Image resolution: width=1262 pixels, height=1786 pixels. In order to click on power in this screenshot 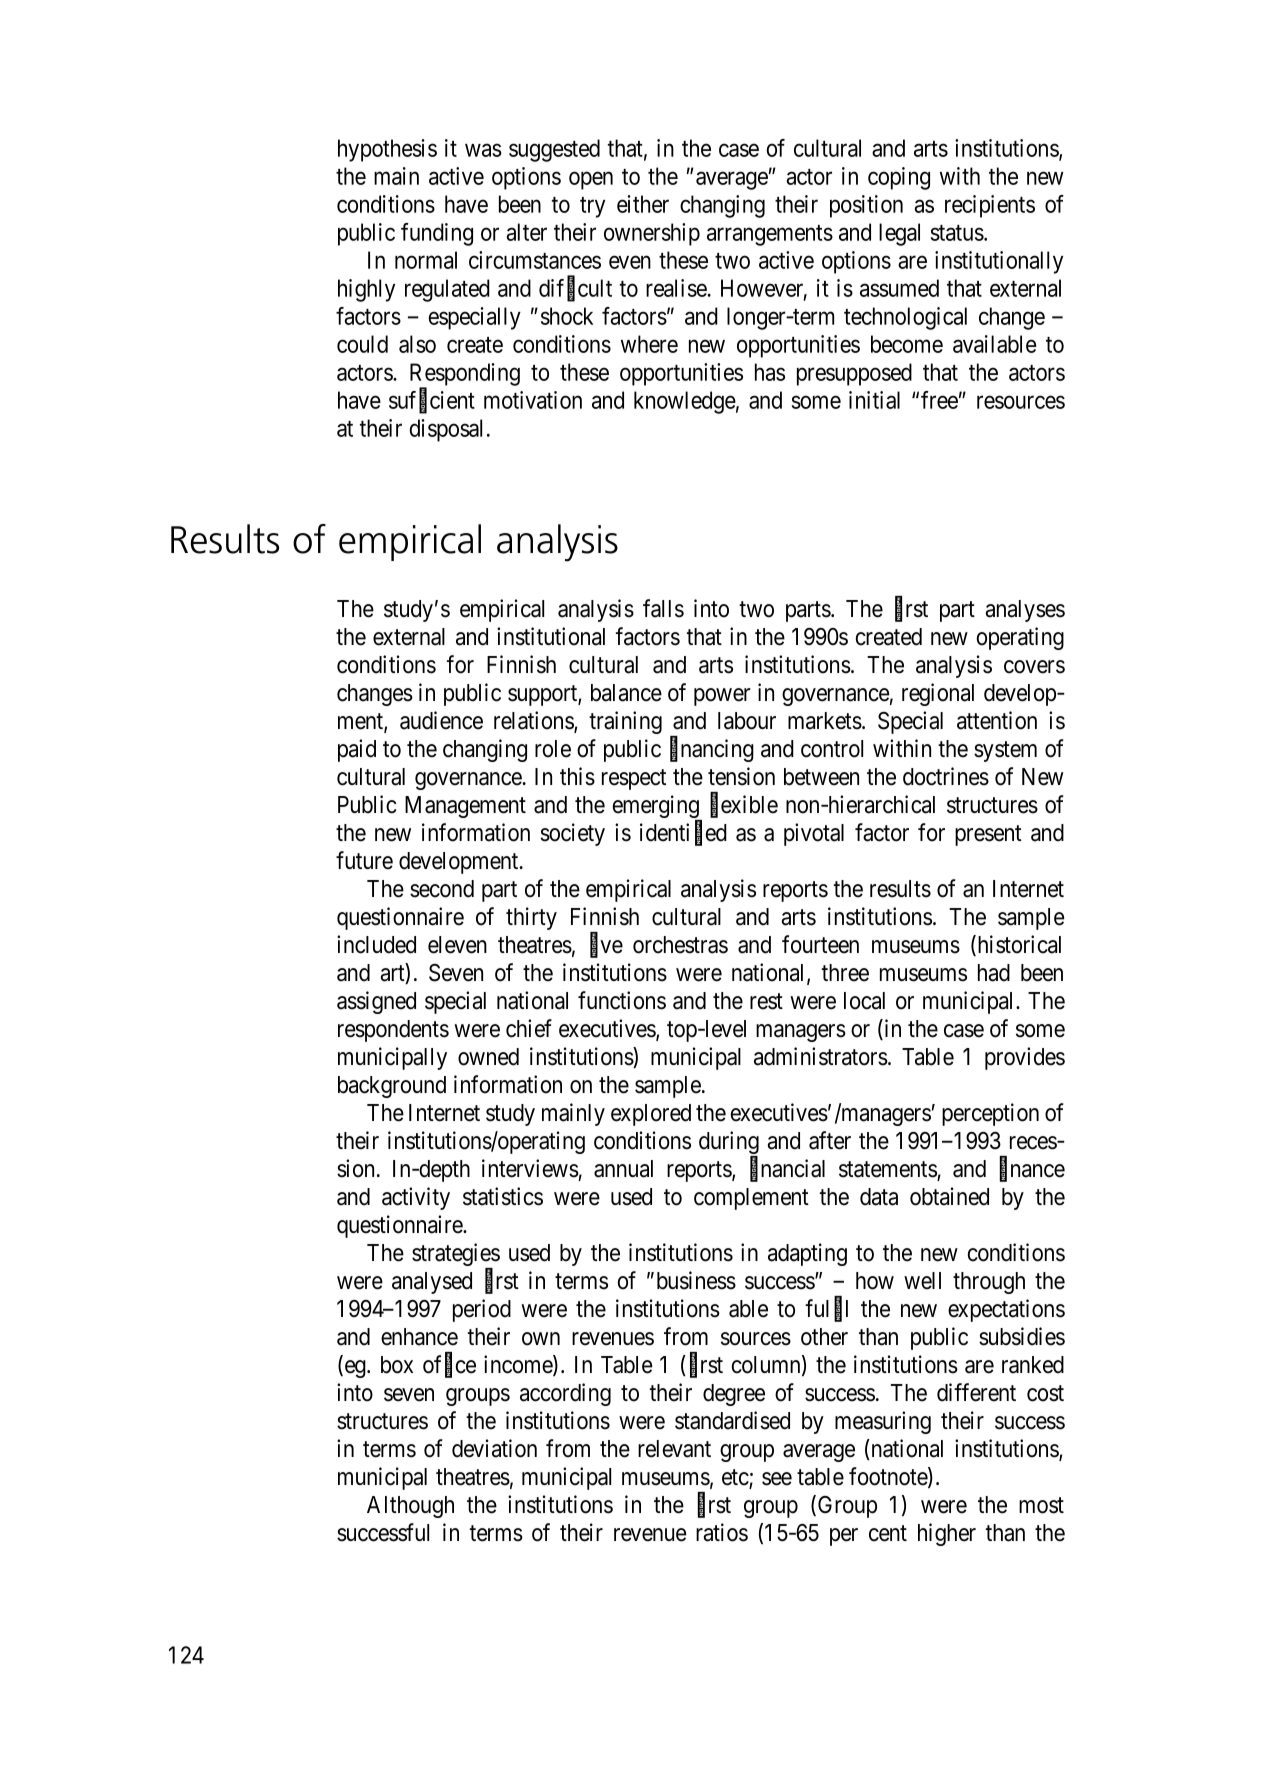, I will do `click(722, 697)`.
